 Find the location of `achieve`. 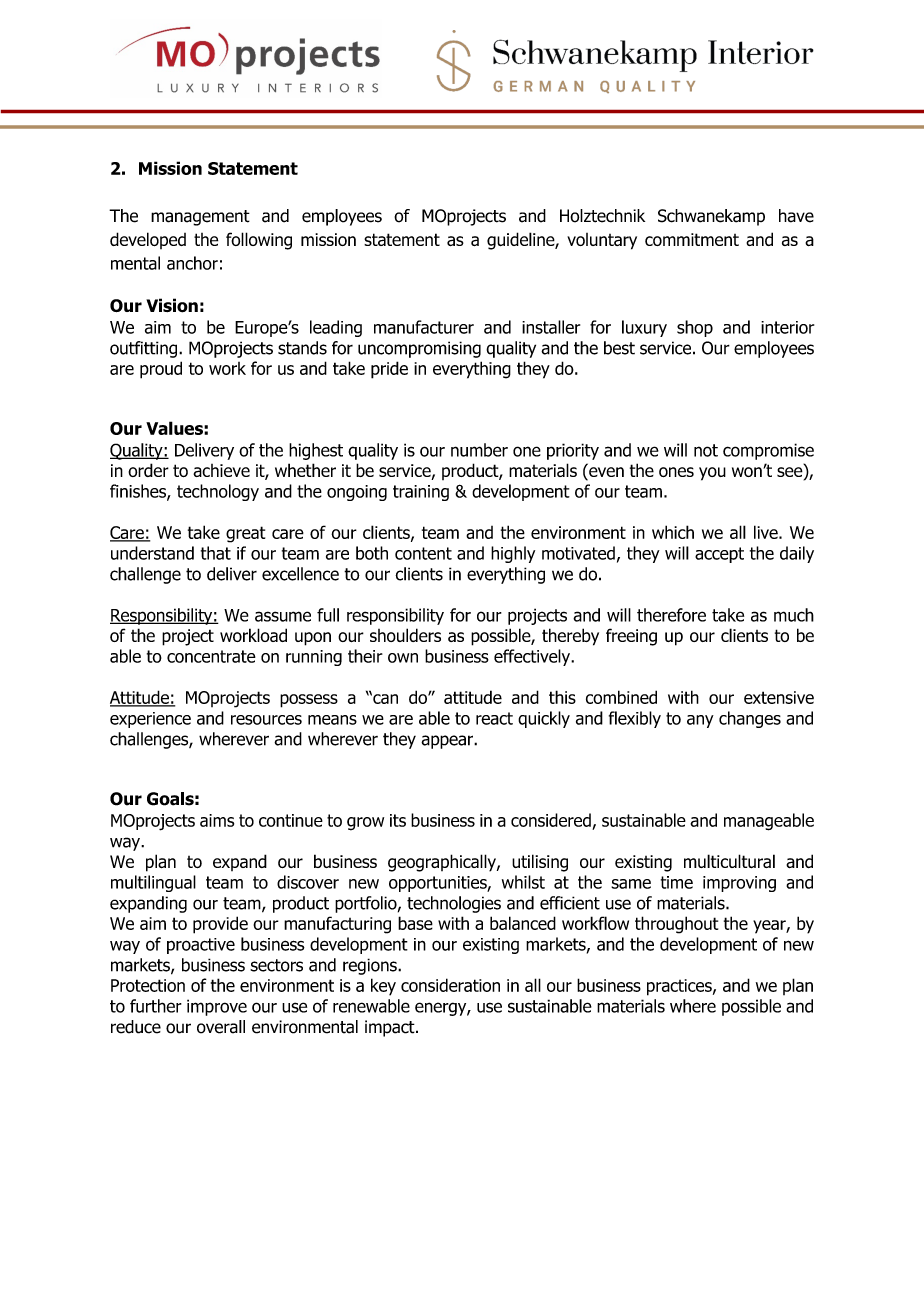

achieve is located at coordinates (221, 470).
